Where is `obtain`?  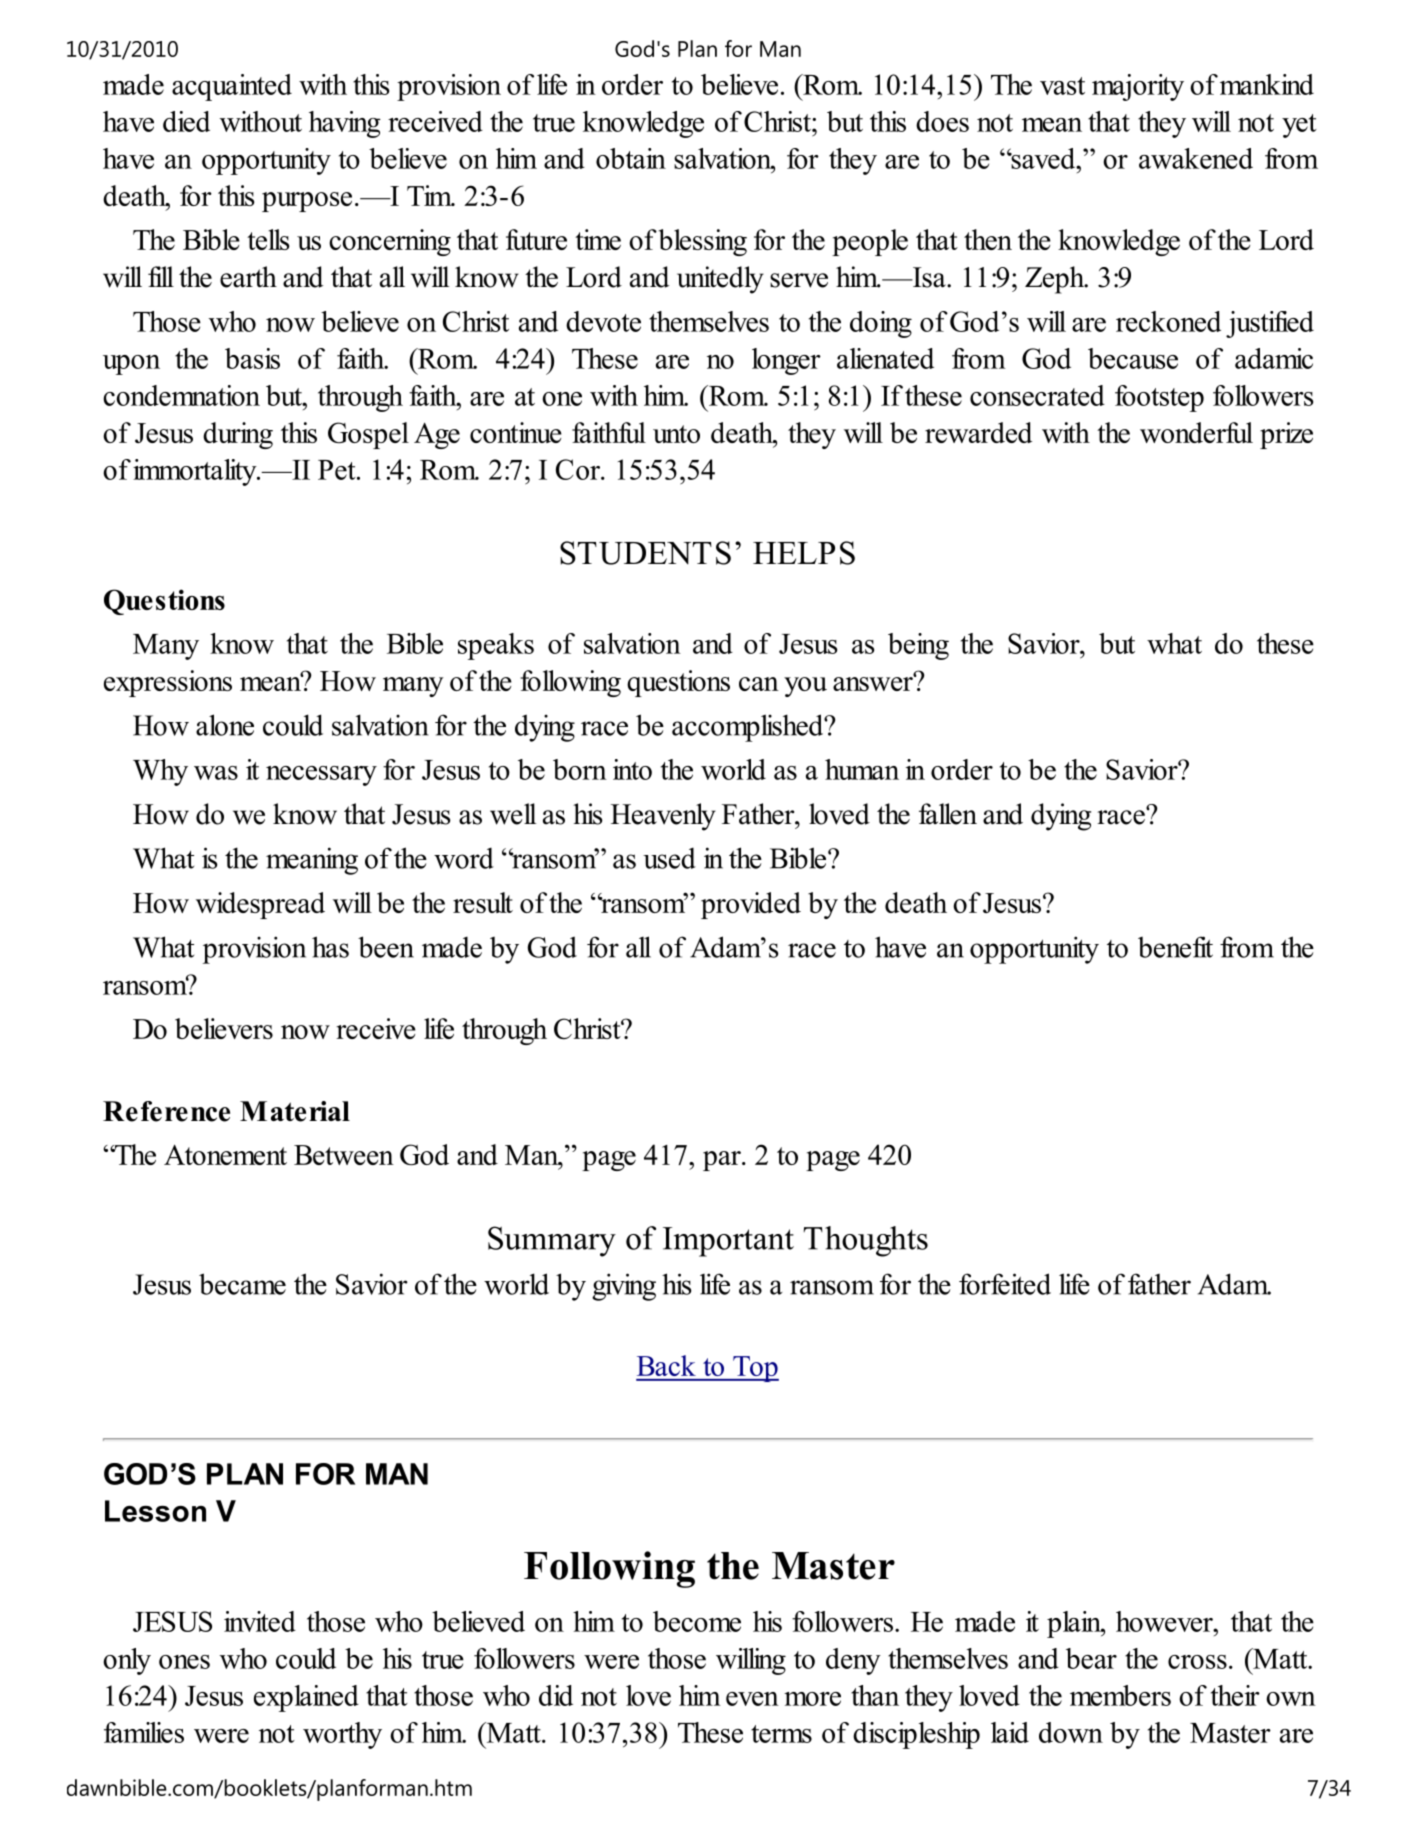 obtain is located at coordinates (631, 158).
